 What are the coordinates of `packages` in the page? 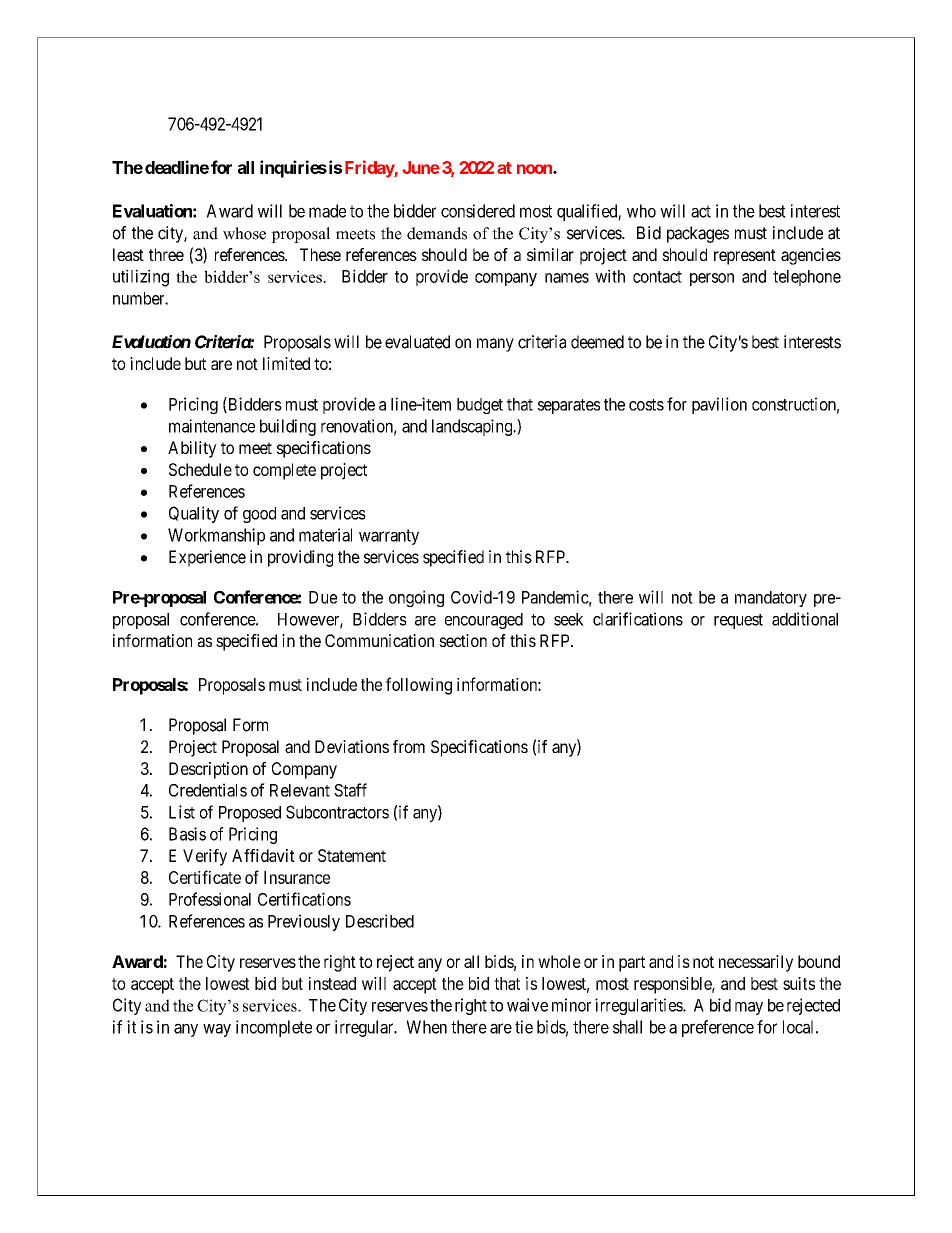 It's located at (698, 234).
